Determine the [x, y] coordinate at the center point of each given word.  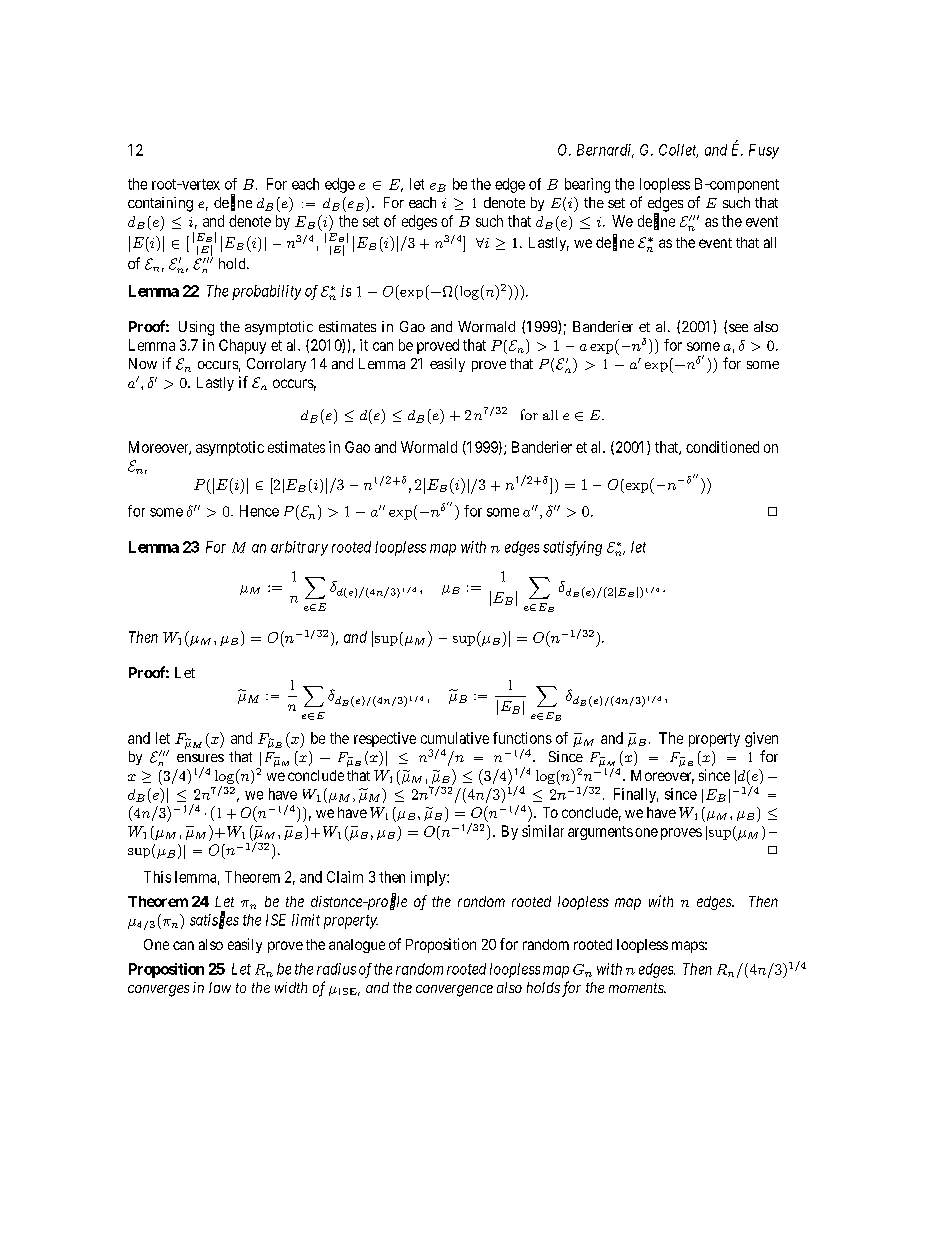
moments [637, 988]
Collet [678, 151]
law [220, 987]
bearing [587, 185]
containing [160, 204]
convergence [454, 991]
